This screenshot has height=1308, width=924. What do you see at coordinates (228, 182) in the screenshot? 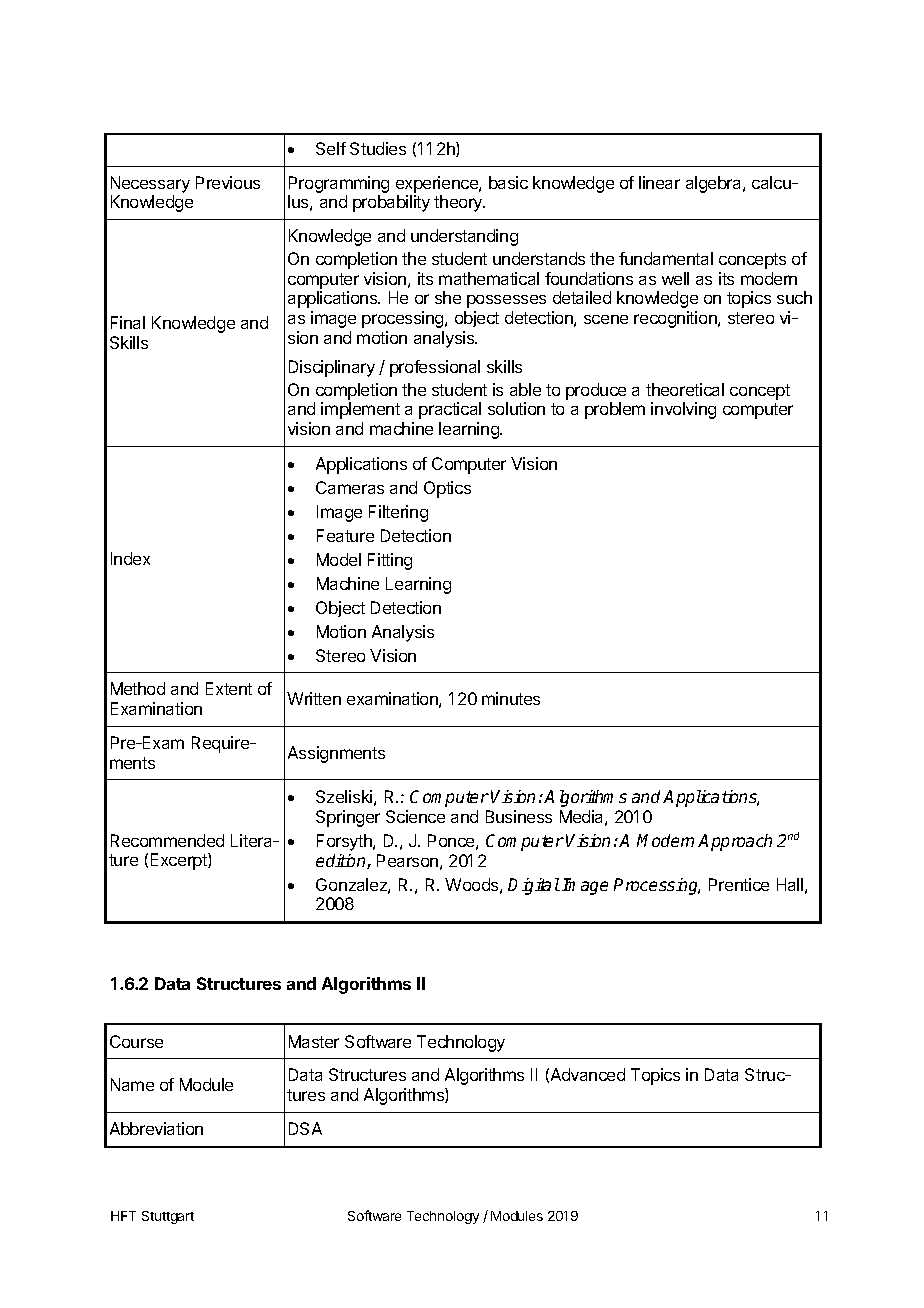
I see `Previous` at bounding box center [228, 182].
